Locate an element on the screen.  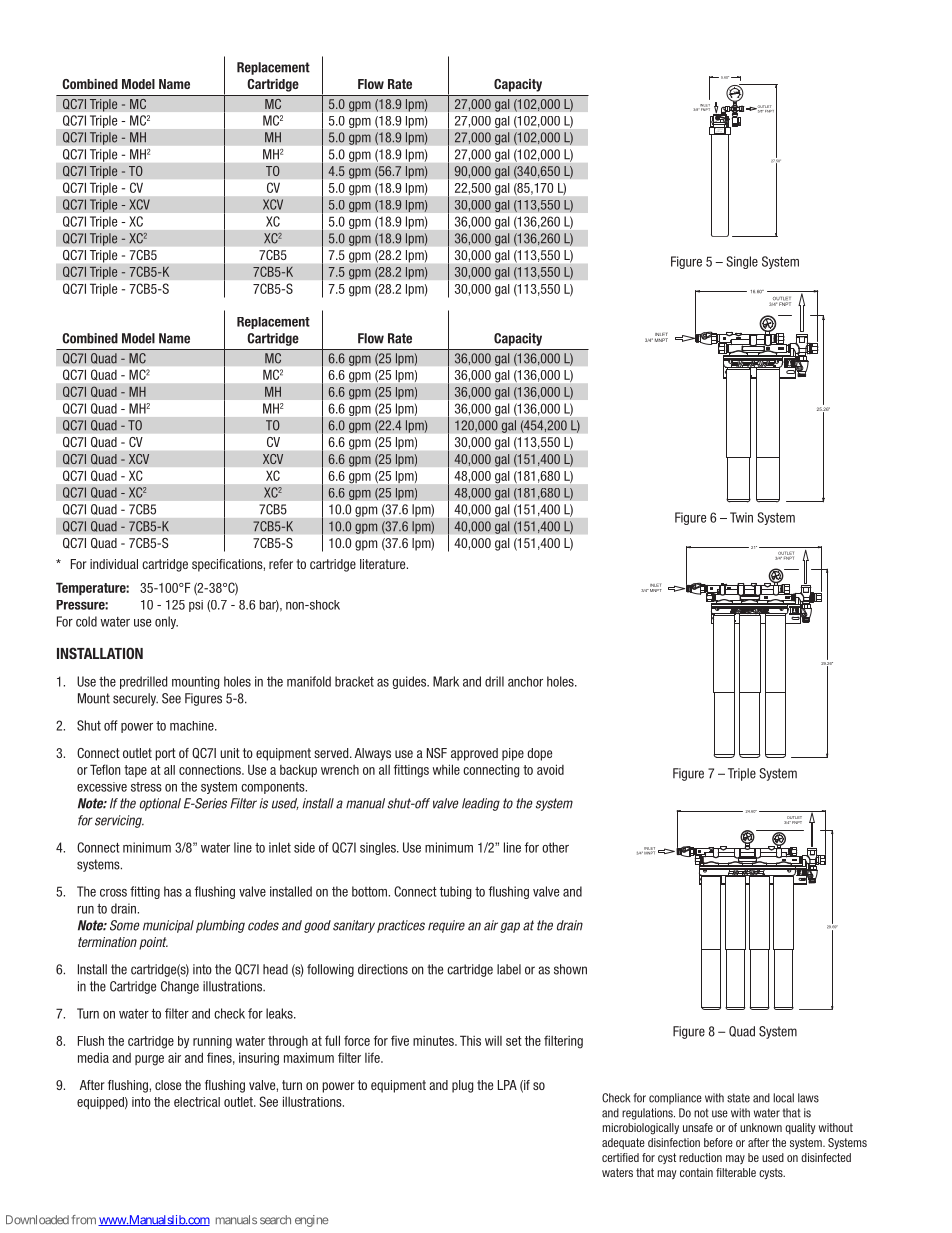
literature is located at coordinates (384, 564).
